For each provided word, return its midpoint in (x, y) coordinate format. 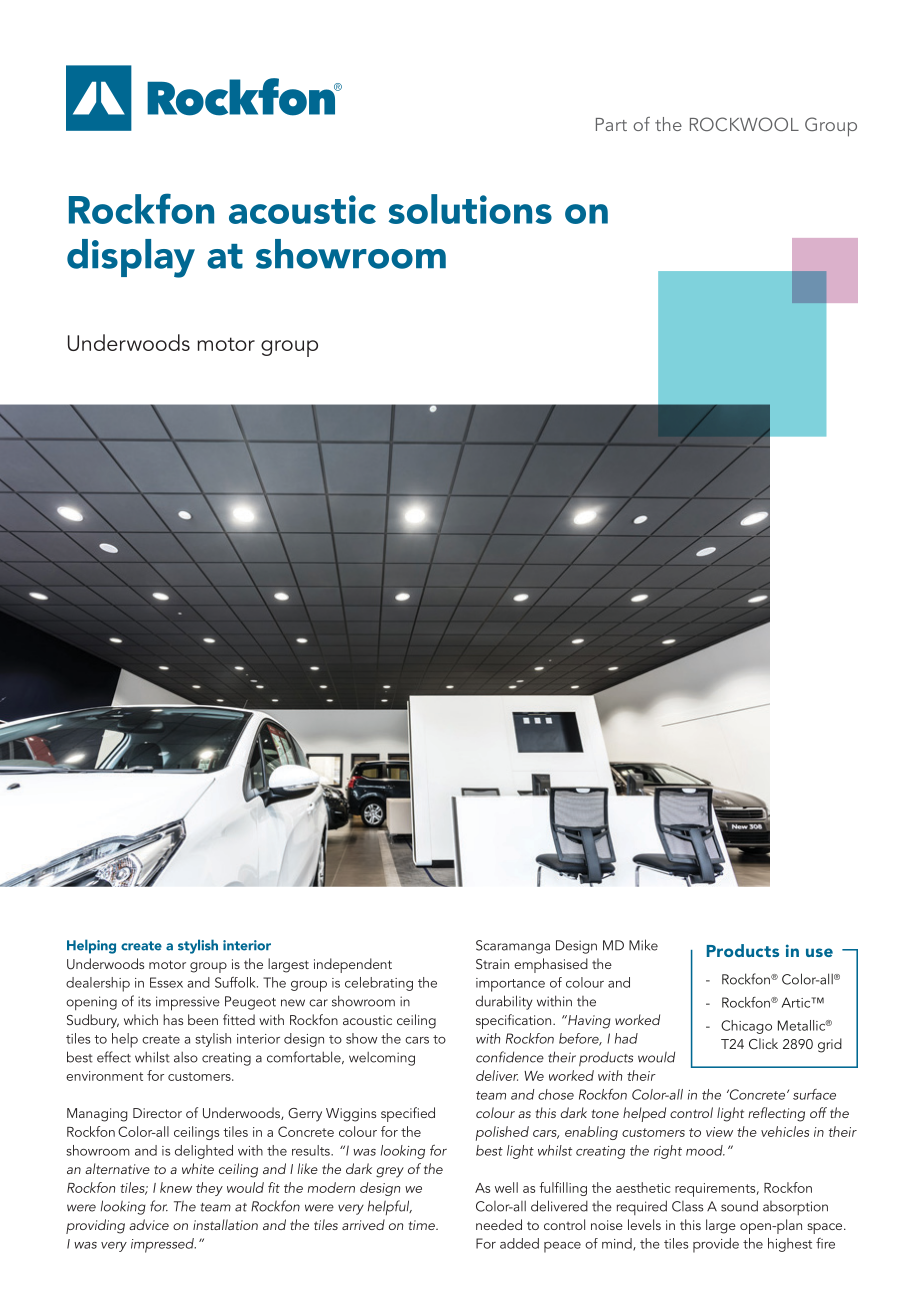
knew (176, 1187)
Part (611, 124)
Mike (643, 945)
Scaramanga (513, 947)
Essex (166, 982)
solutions (470, 209)
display (131, 258)
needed (499, 1224)
